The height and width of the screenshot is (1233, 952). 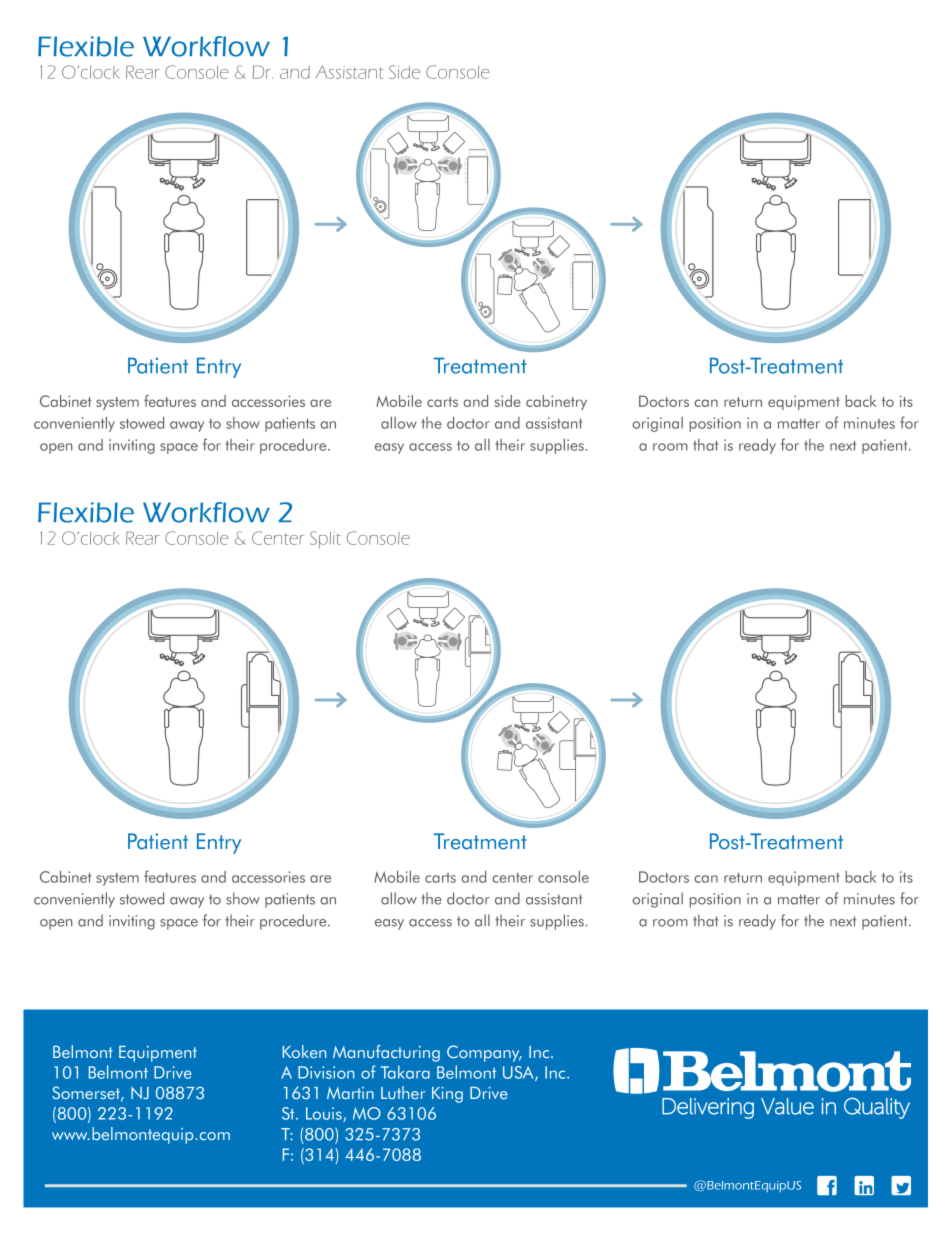 What do you see at coordinates (403, 1092) in the screenshot?
I see `Luther` at bounding box center [403, 1092].
